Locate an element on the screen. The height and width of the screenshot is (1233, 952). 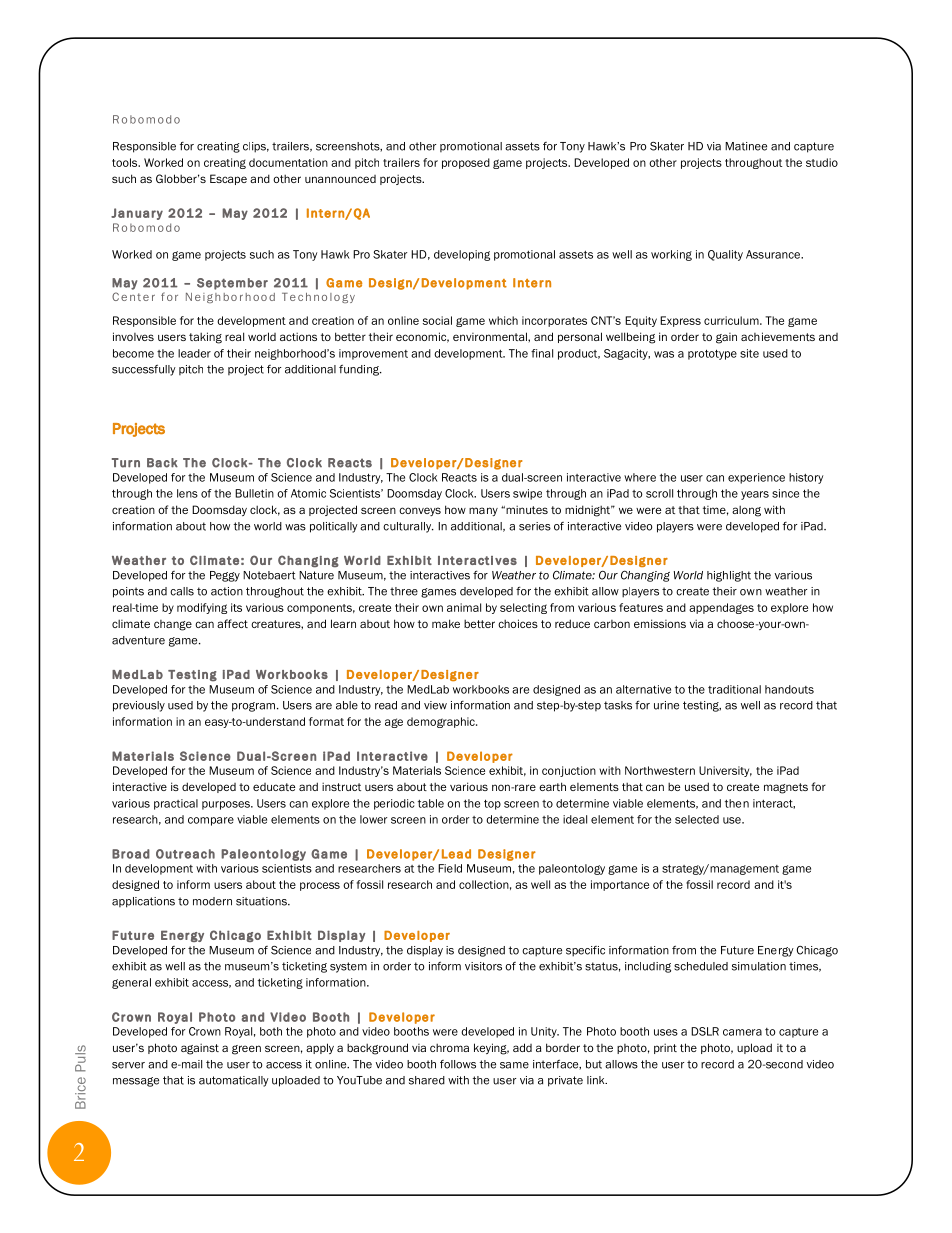
Matinee is located at coordinates (746, 146).
